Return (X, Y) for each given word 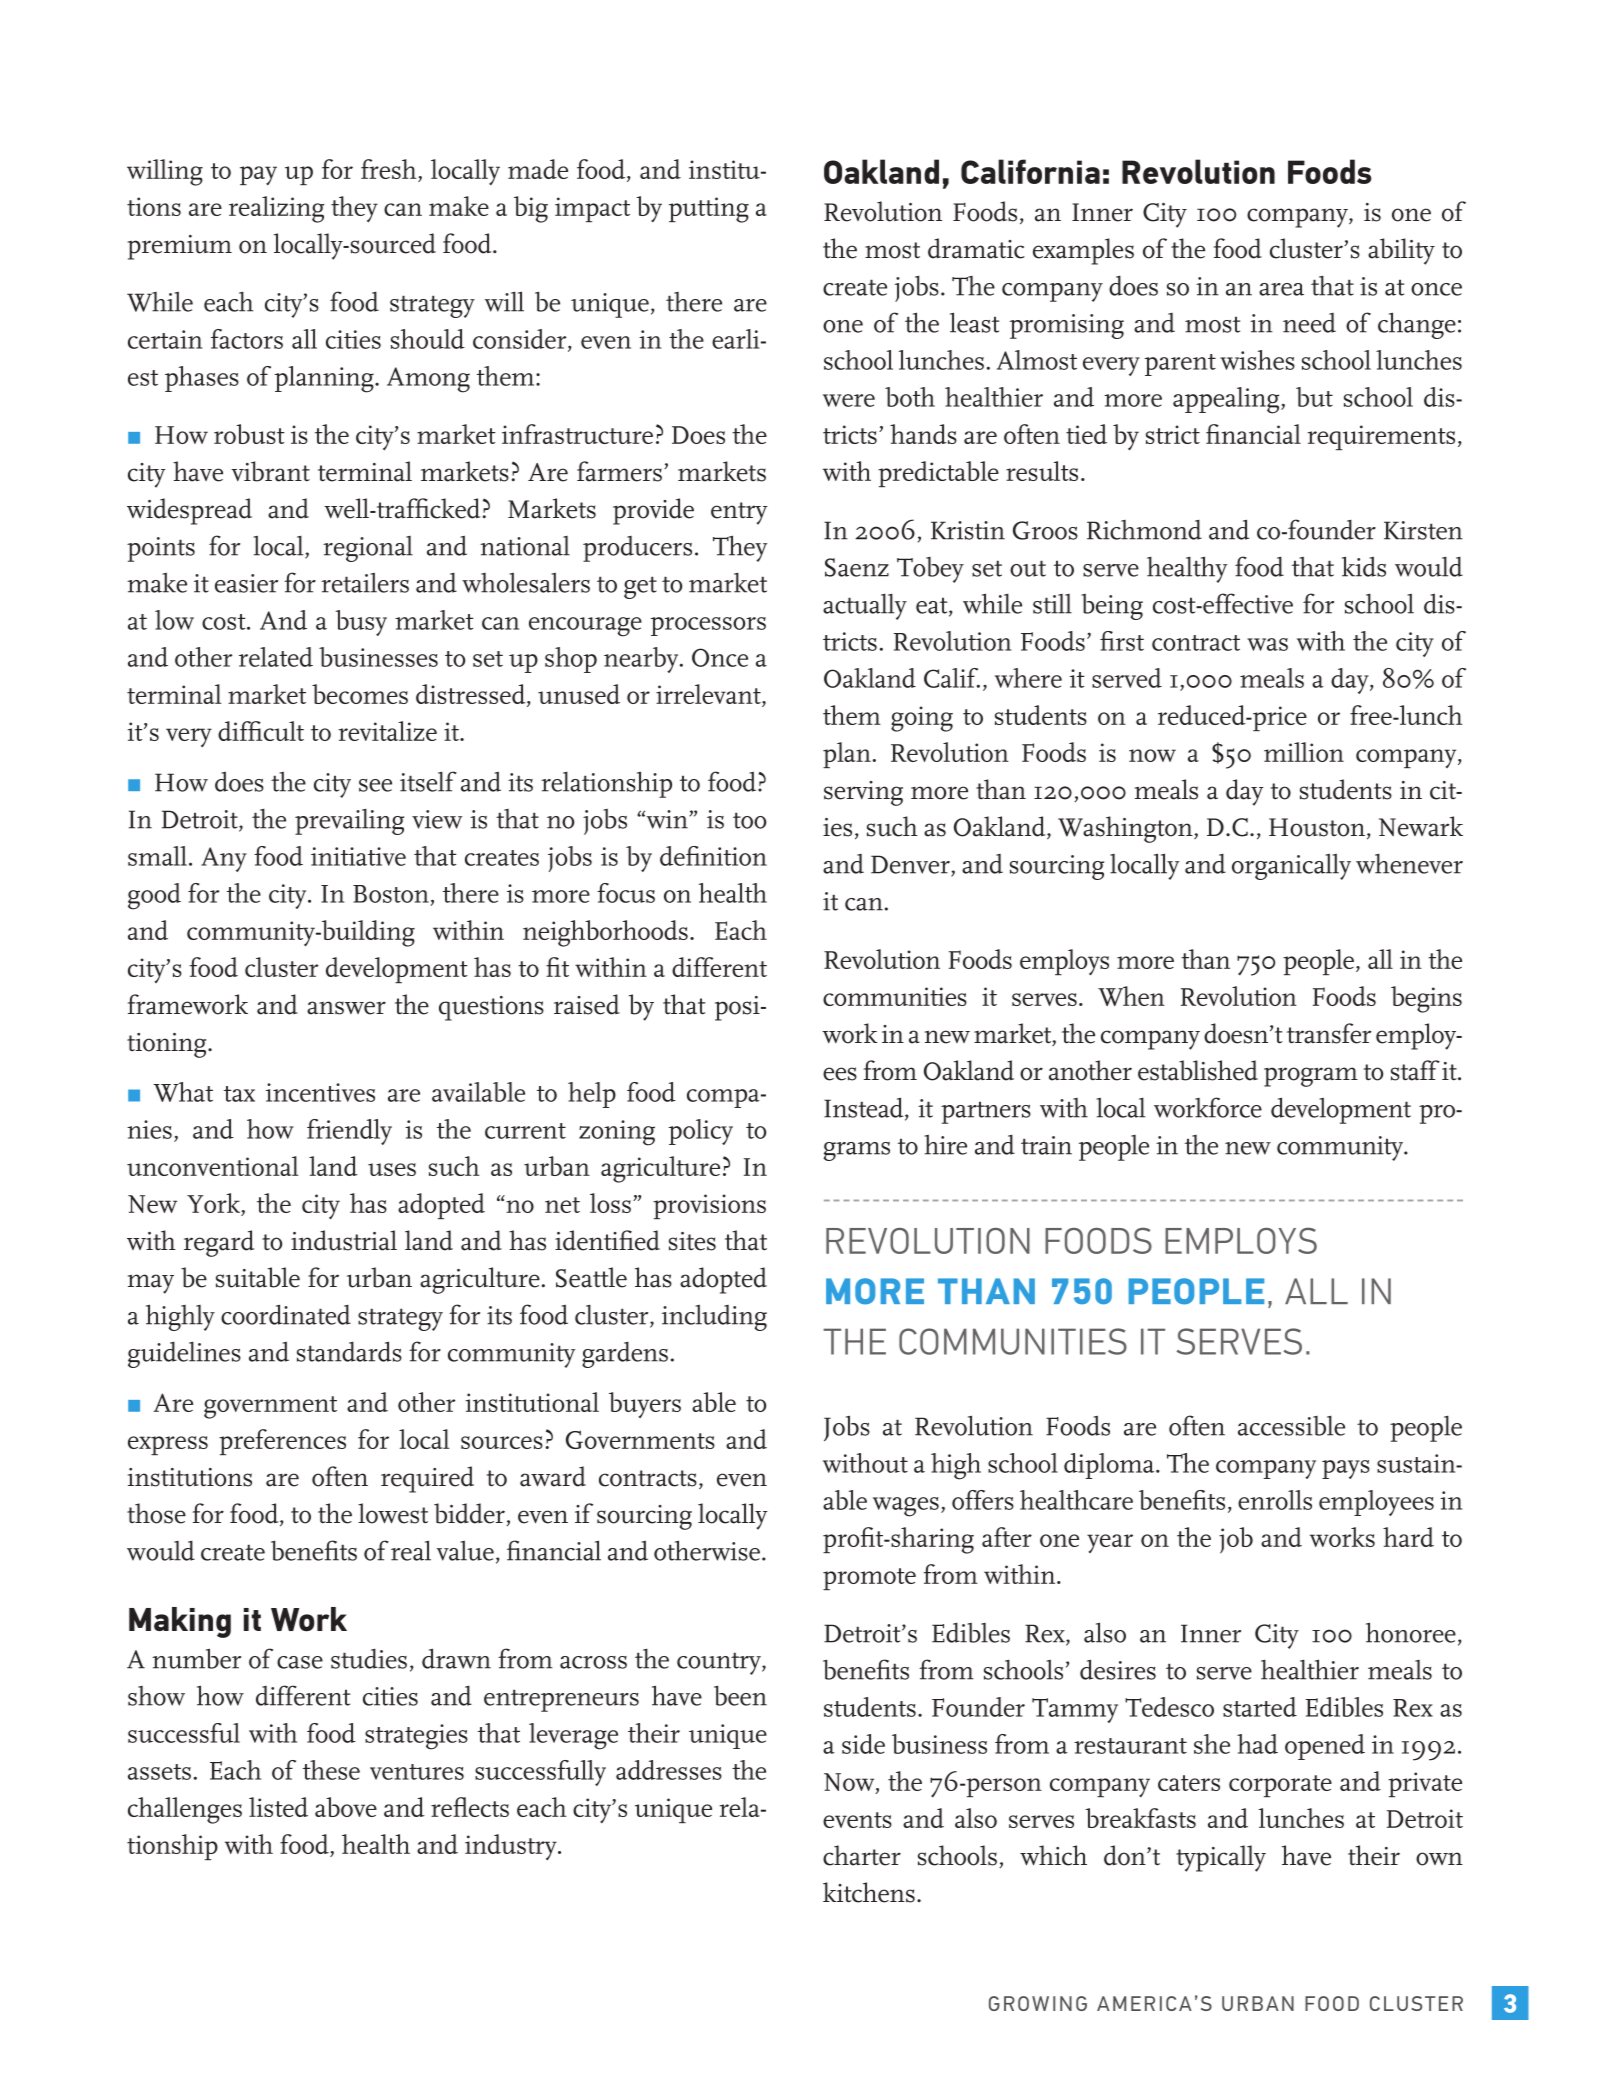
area (1281, 289)
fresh (390, 170)
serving (863, 793)
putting (709, 210)
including (714, 1317)
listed (278, 1807)
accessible (1291, 1426)
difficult (261, 731)
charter (862, 1855)
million (1304, 752)
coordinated (286, 1314)
